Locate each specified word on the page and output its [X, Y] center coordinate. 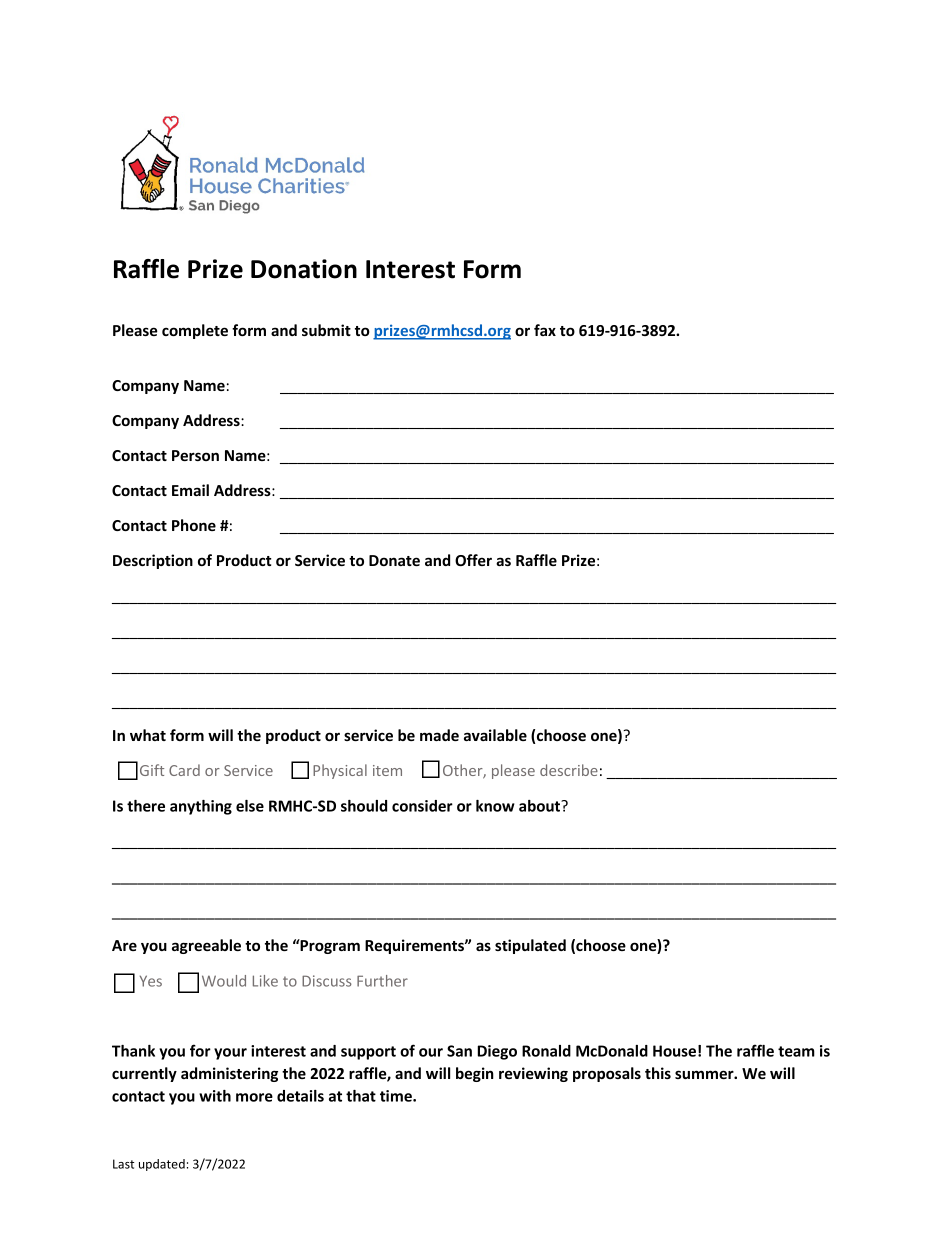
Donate [394, 560]
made [439, 735]
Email [190, 490]
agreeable [206, 946]
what [148, 735]
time [397, 1096]
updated [162, 1165]
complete [195, 331]
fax [545, 330]
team [796, 1051]
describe [569, 770]
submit [326, 330]
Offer [473, 560]
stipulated [530, 946]
